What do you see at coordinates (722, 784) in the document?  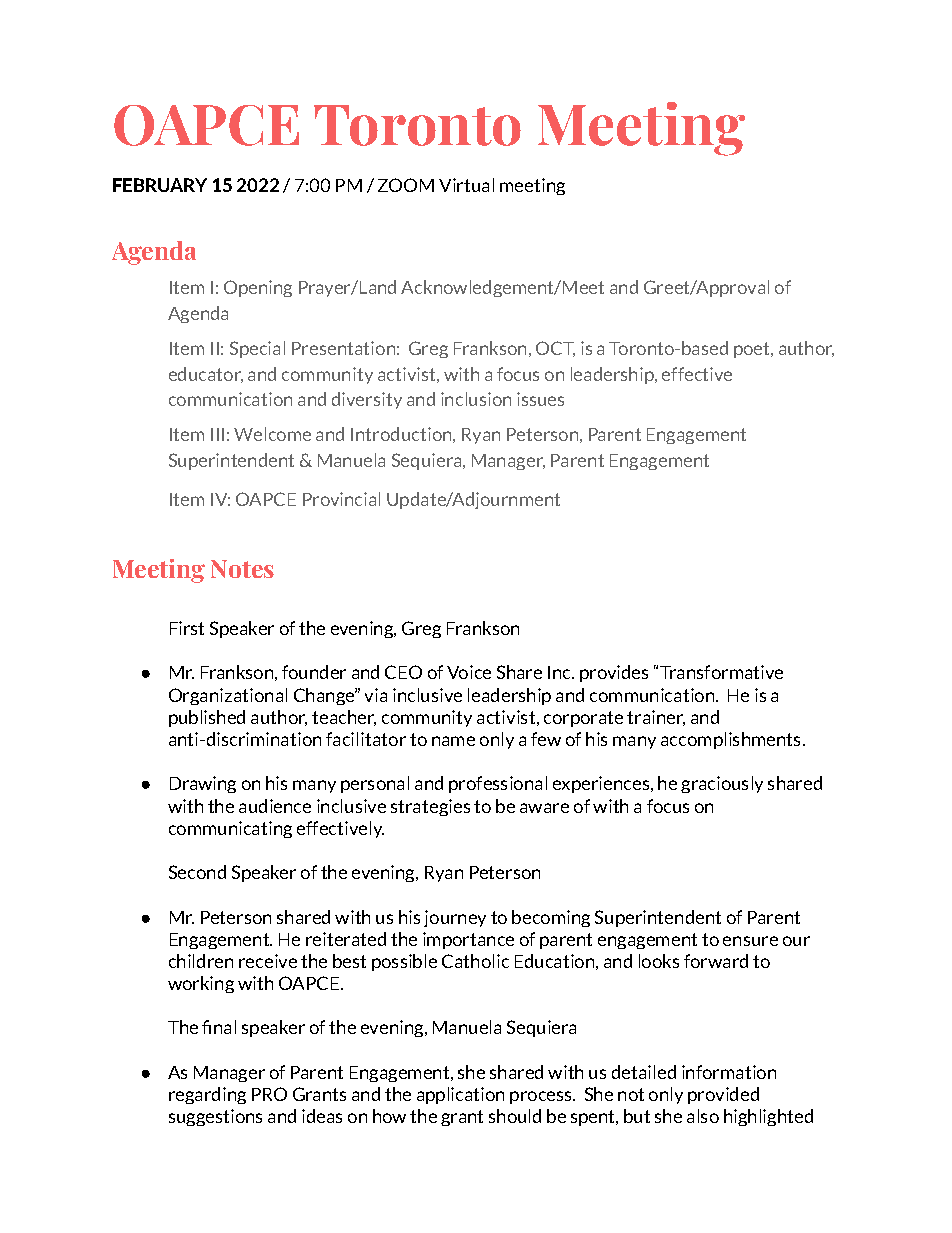 I see `graciously` at bounding box center [722, 784].
